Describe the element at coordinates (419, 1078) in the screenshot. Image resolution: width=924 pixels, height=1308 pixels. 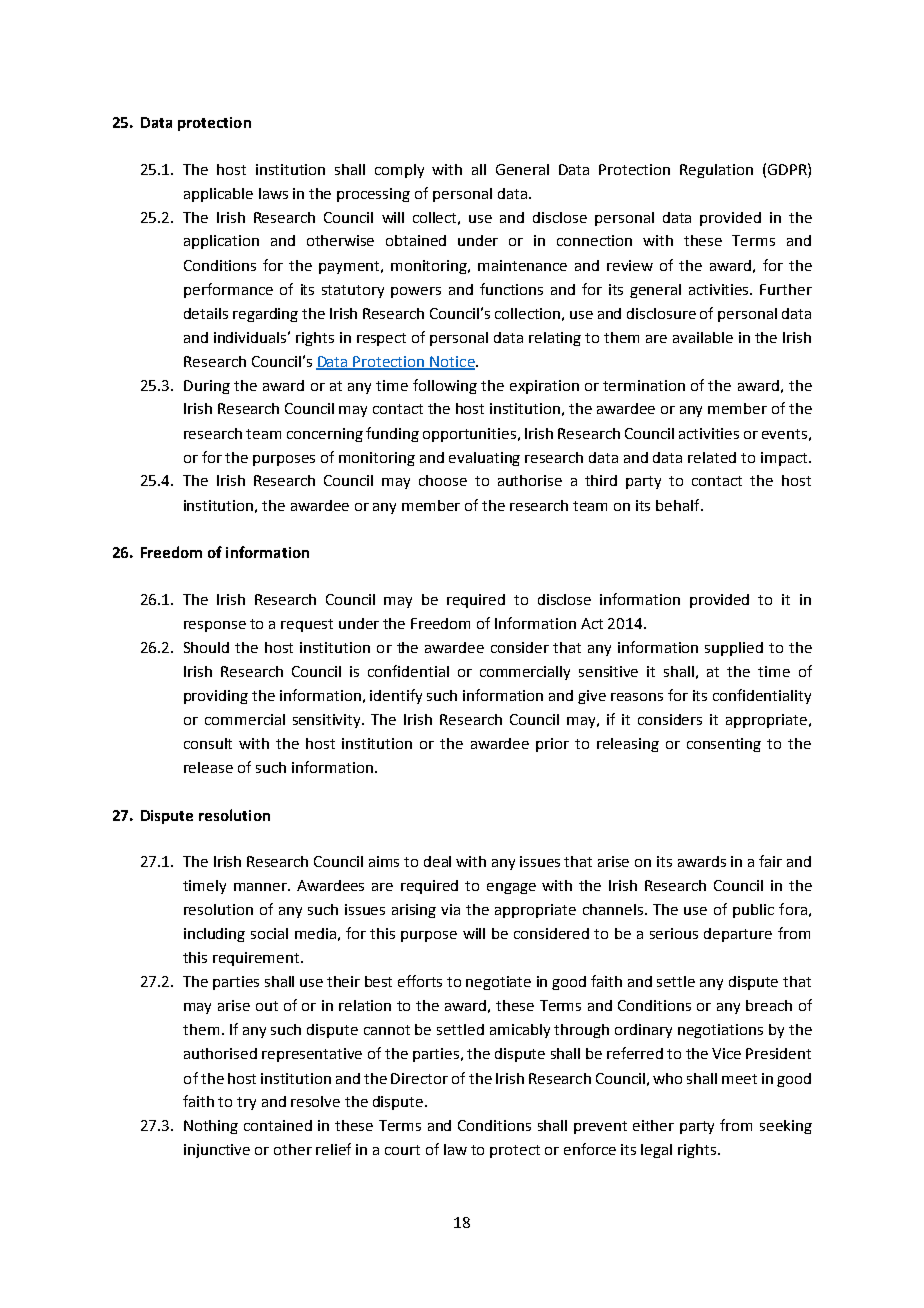
I see `Director` at that location.
